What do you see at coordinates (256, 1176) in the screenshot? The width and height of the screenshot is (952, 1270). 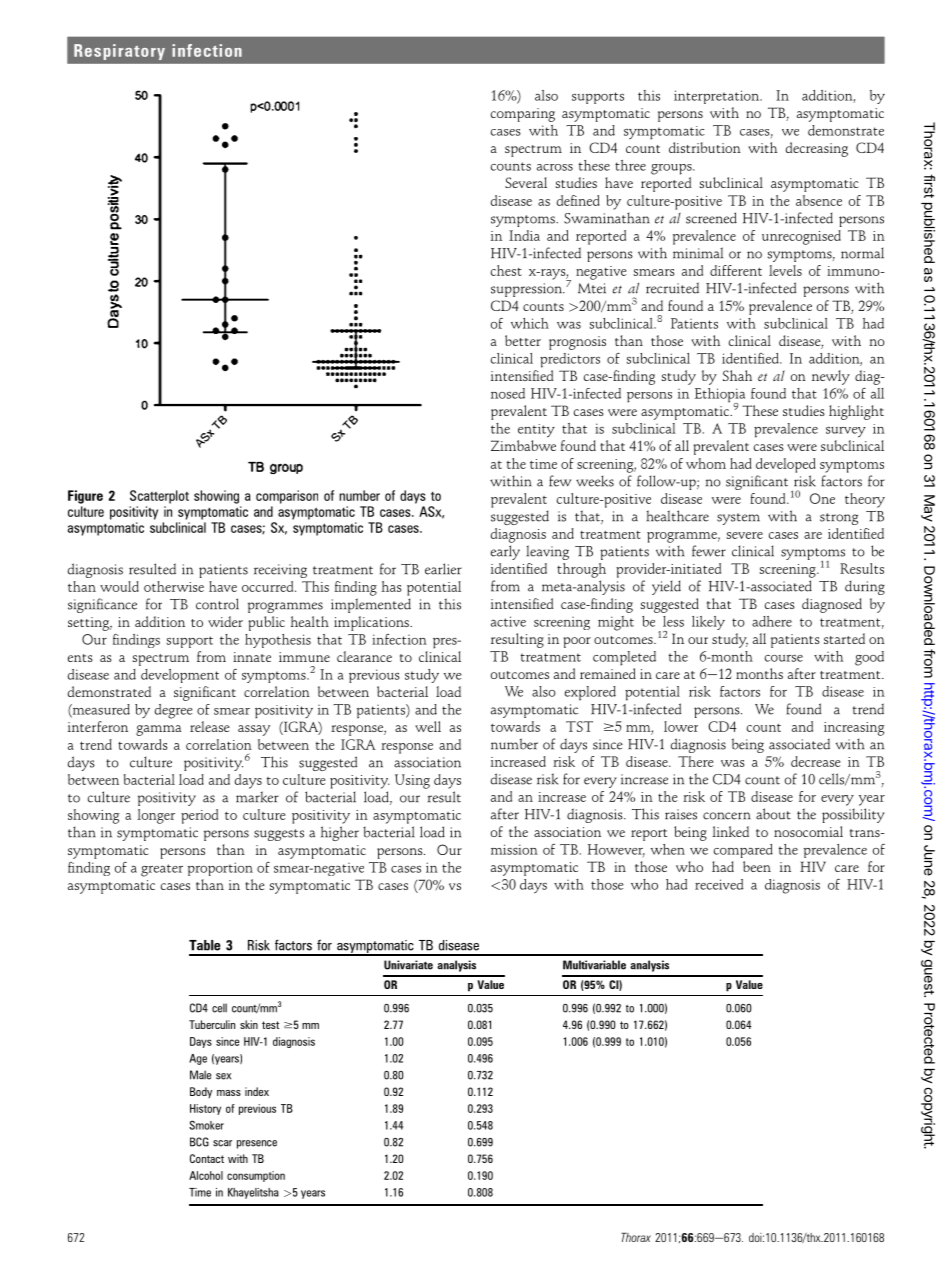 I see `consumption` at bounding box center [256, 1176].
